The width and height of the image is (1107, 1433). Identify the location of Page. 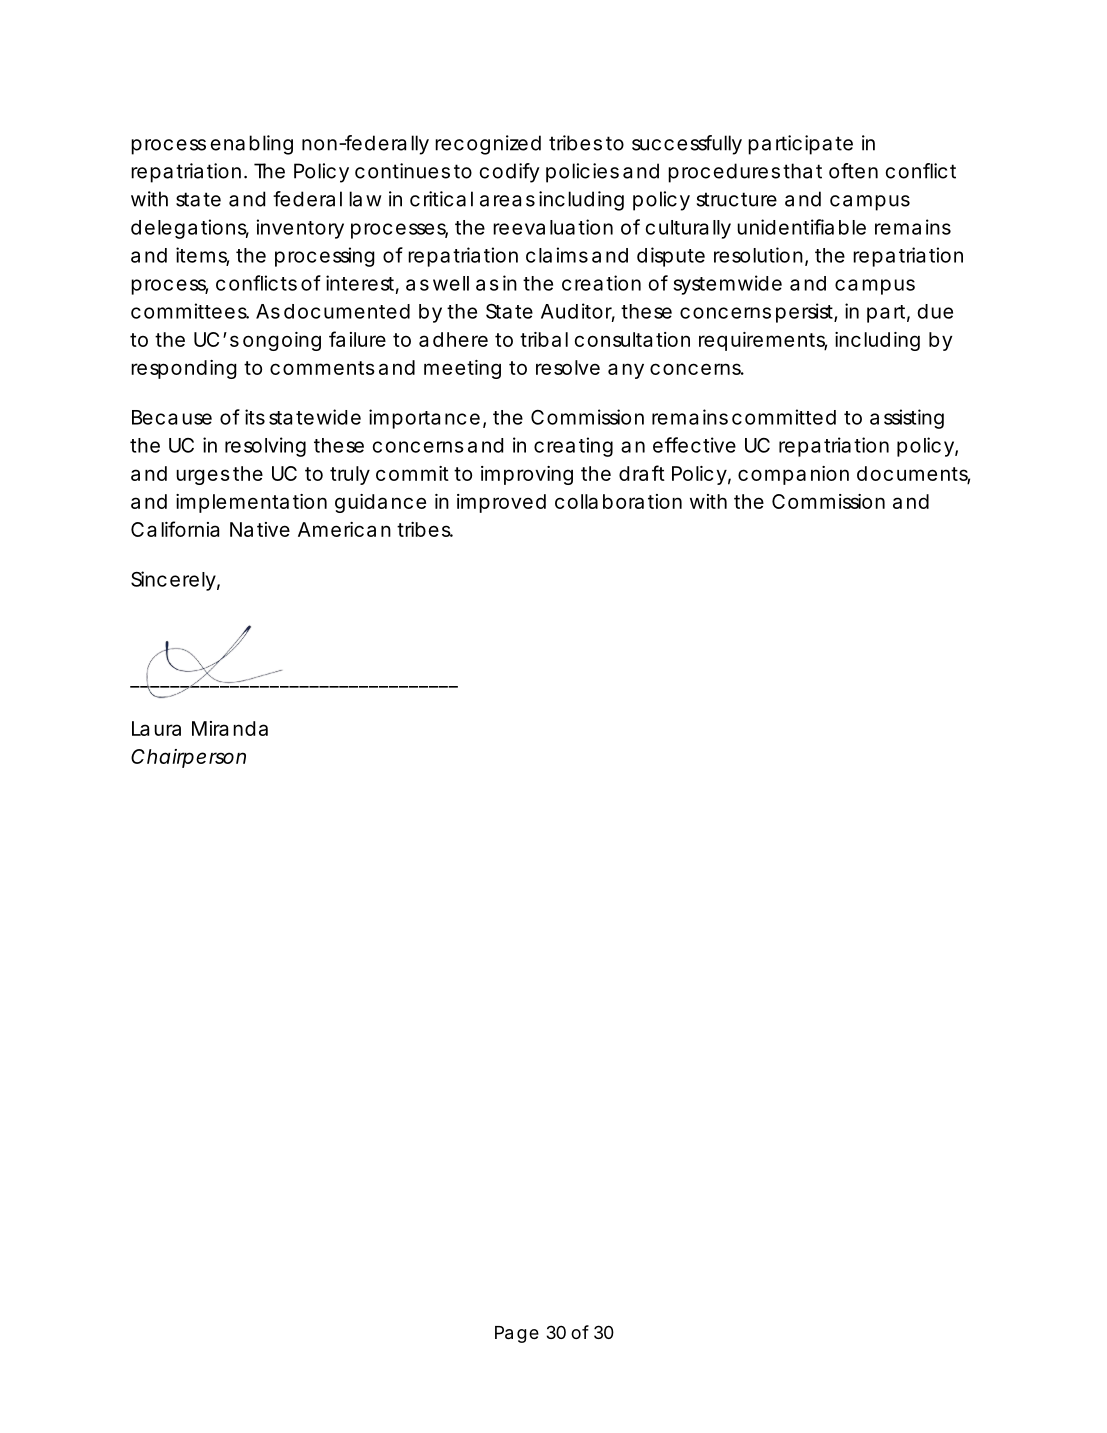
(517, 1334).
